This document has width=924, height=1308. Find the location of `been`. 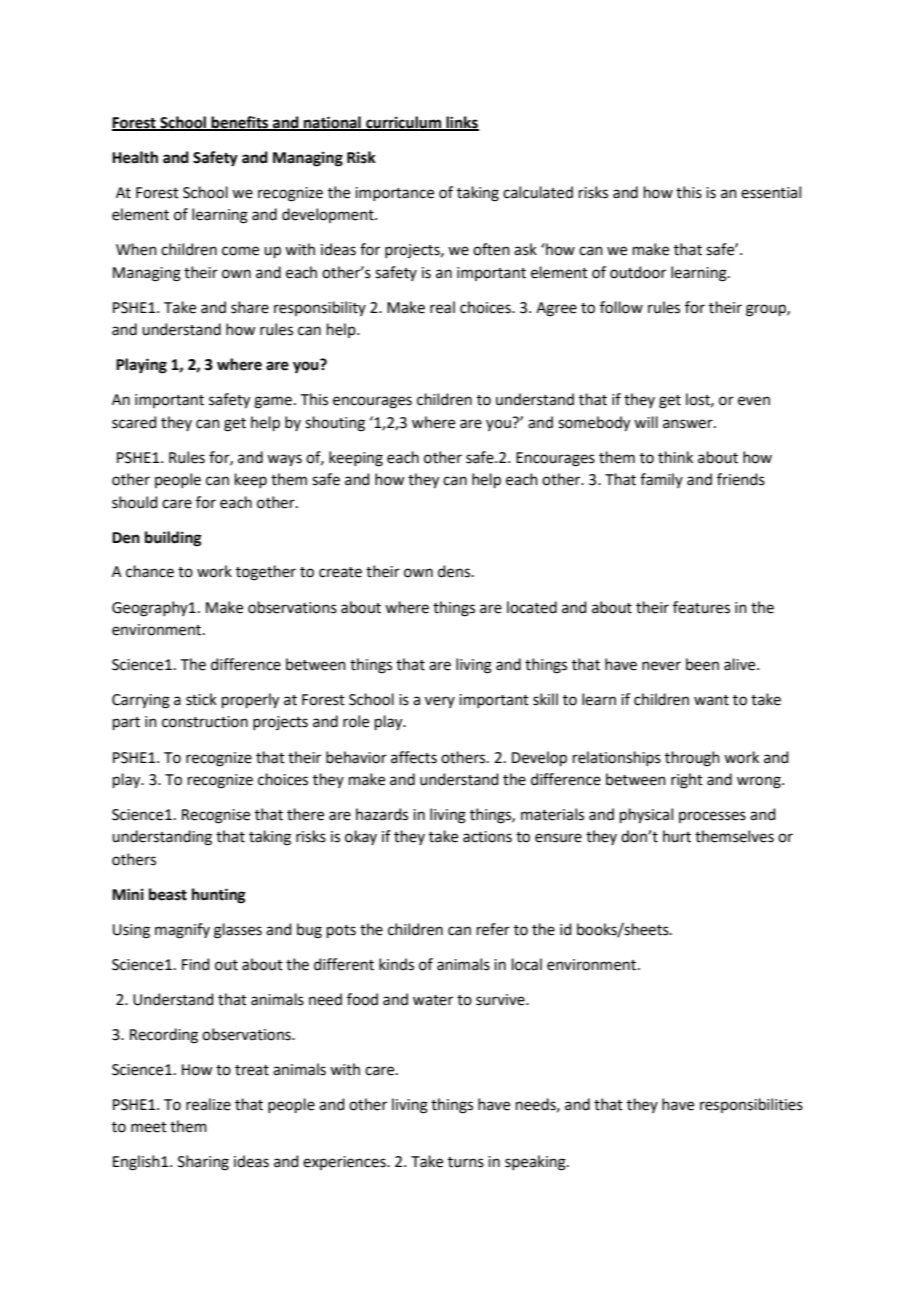

been is located at coordinates (702, 664).
